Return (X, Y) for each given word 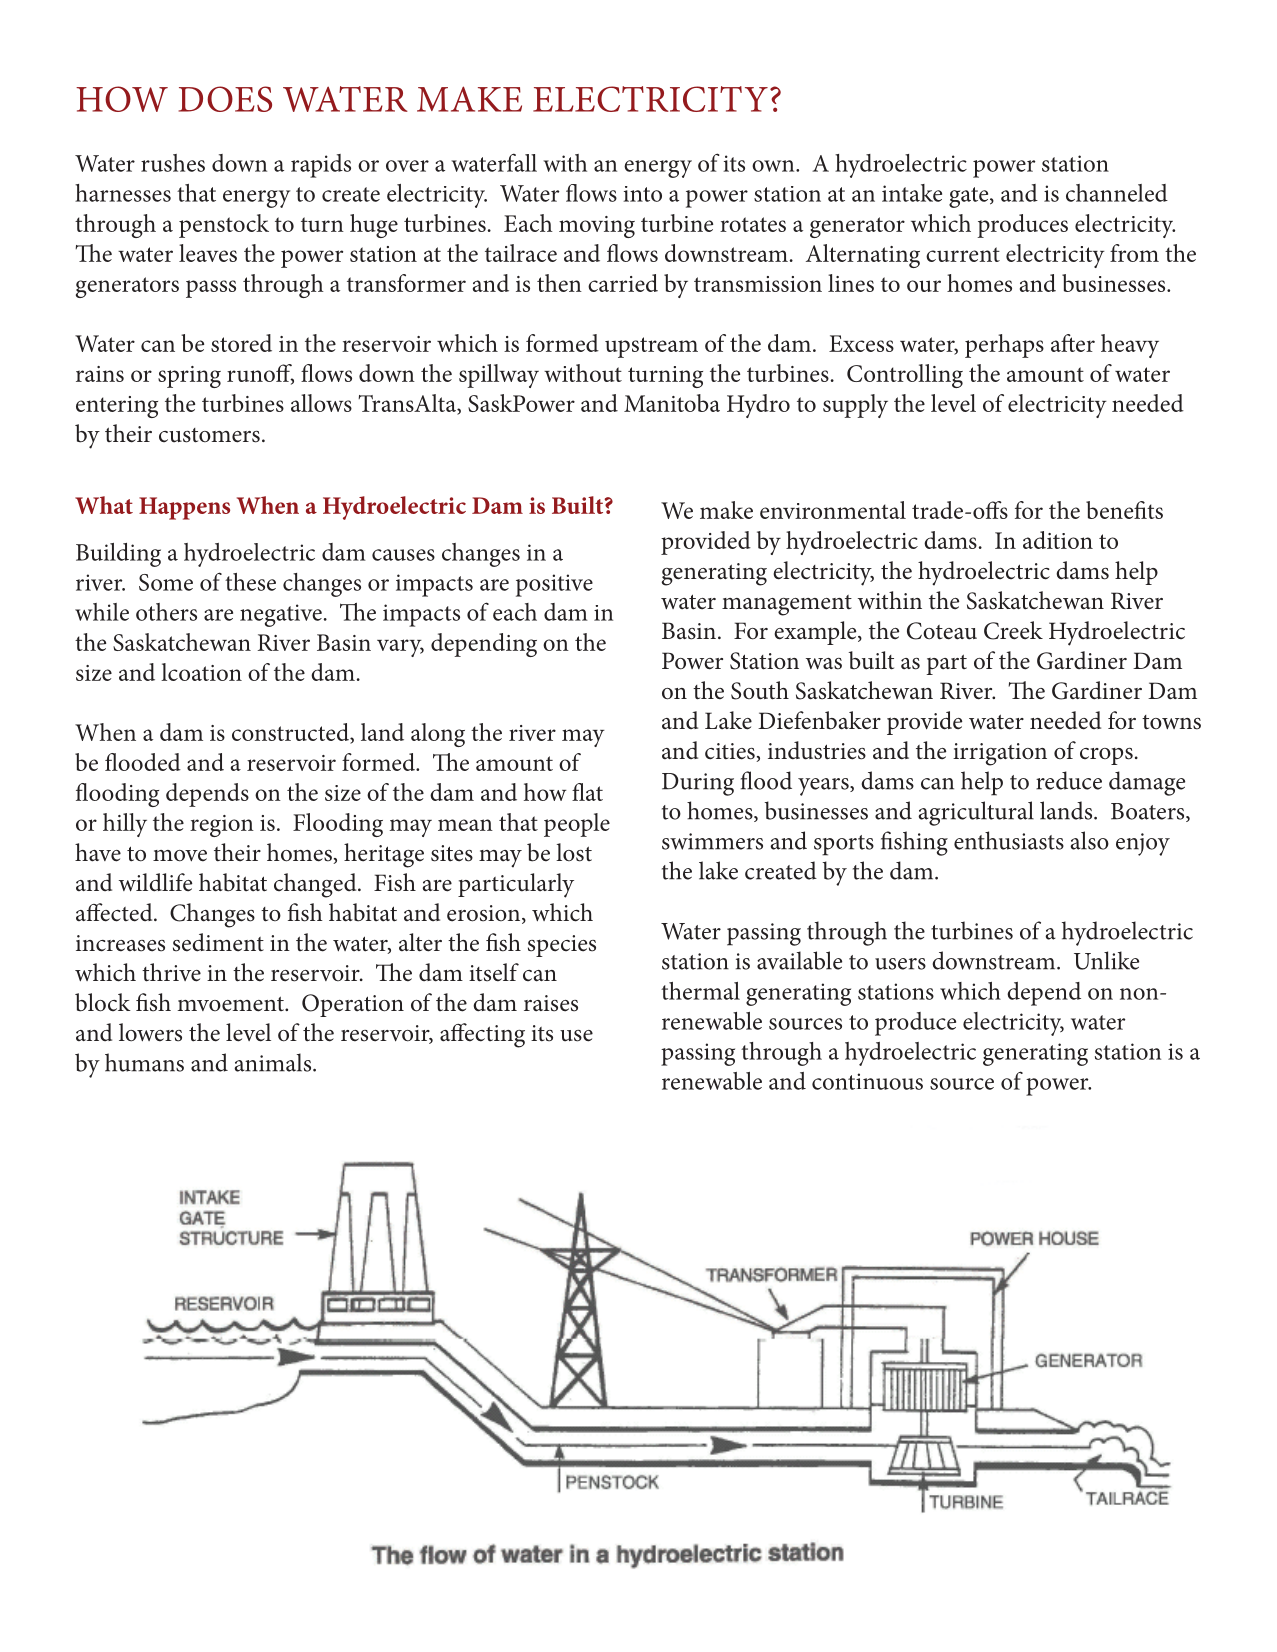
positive (554, 585)
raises (551, 1003)
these (250, 582)
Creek (1013, 630)
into (642, 194)
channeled (1117, 193)
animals (274, 1062)
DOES (225, 99)
